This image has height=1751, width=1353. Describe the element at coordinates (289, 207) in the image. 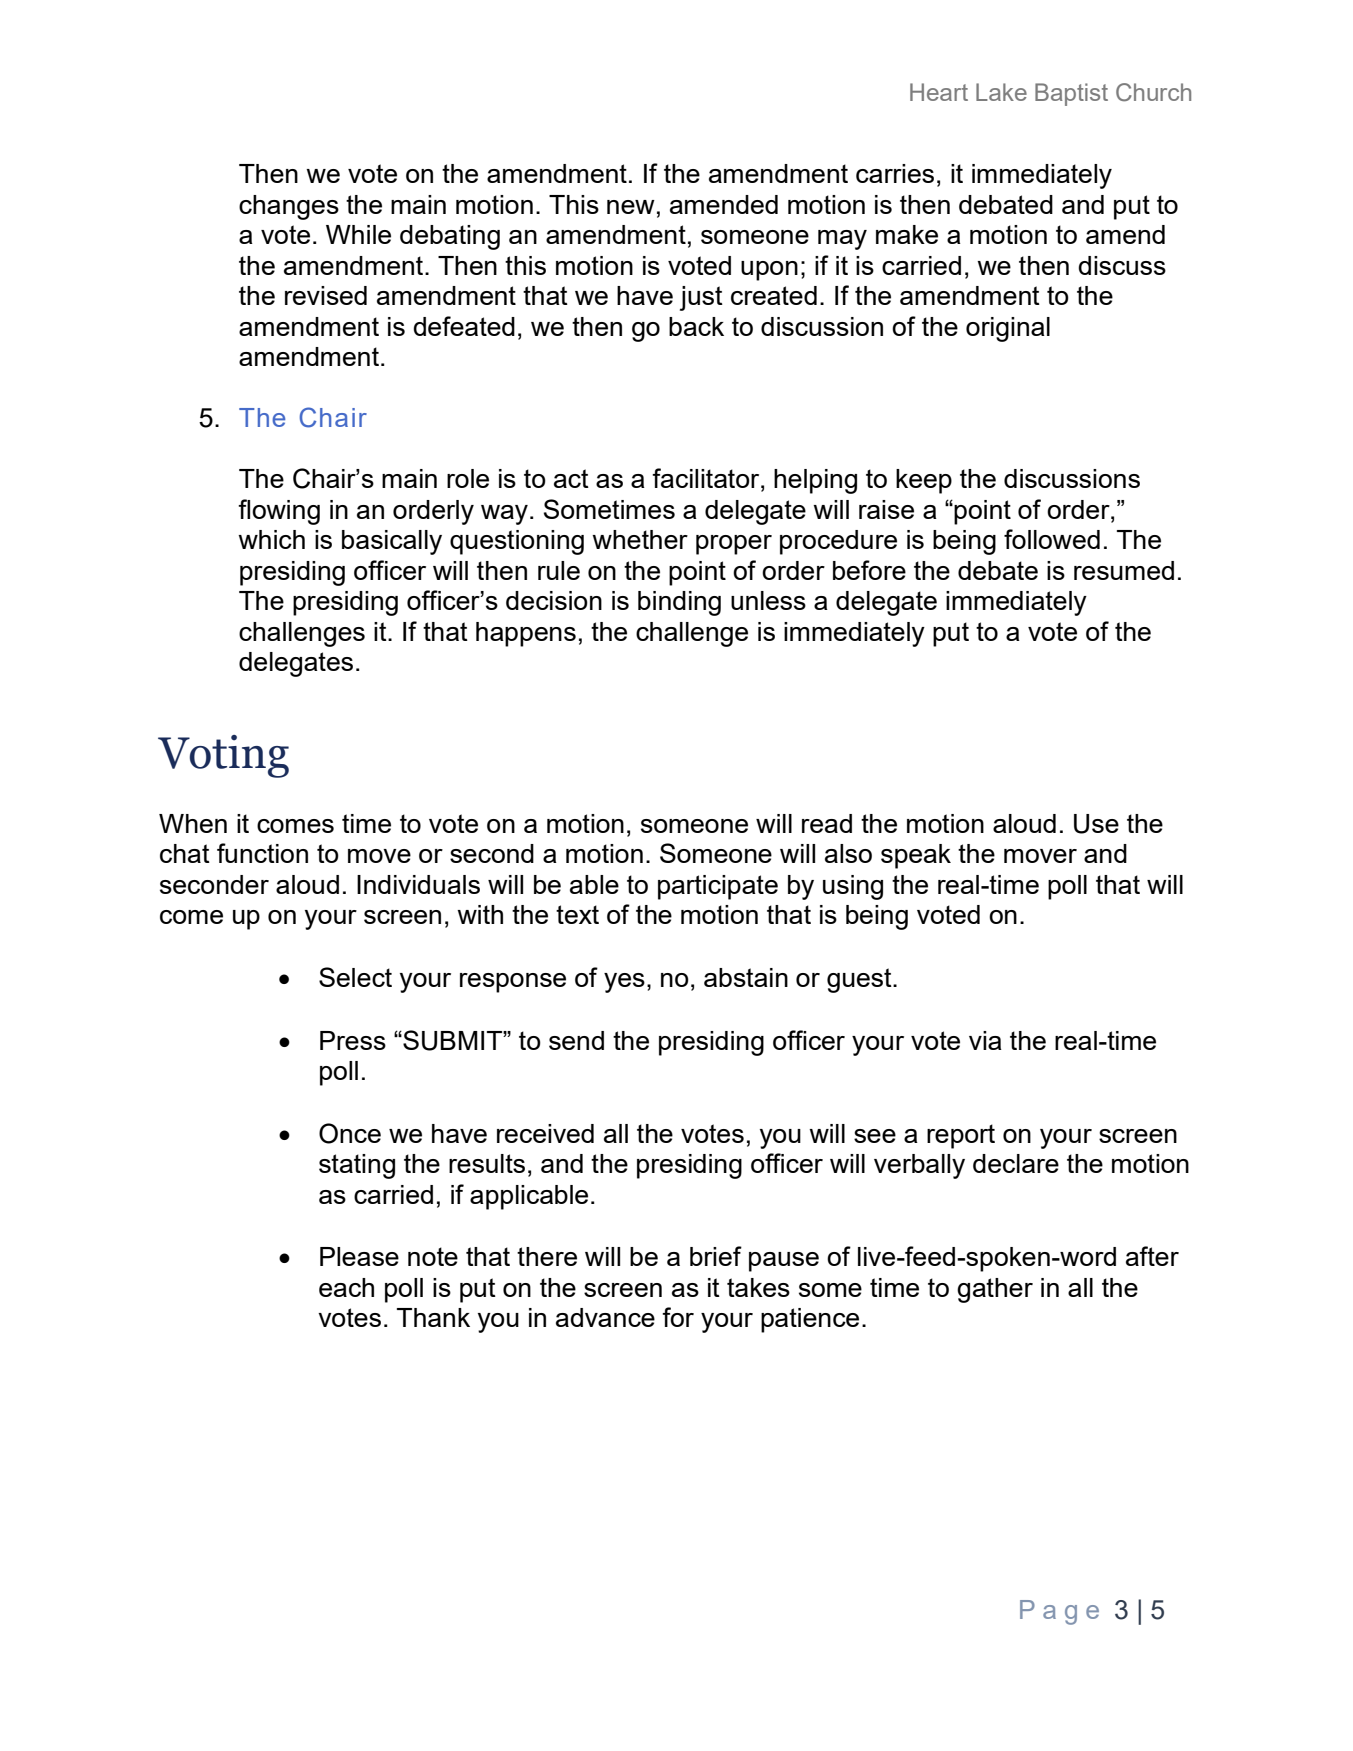

I see `changes` at that location.
